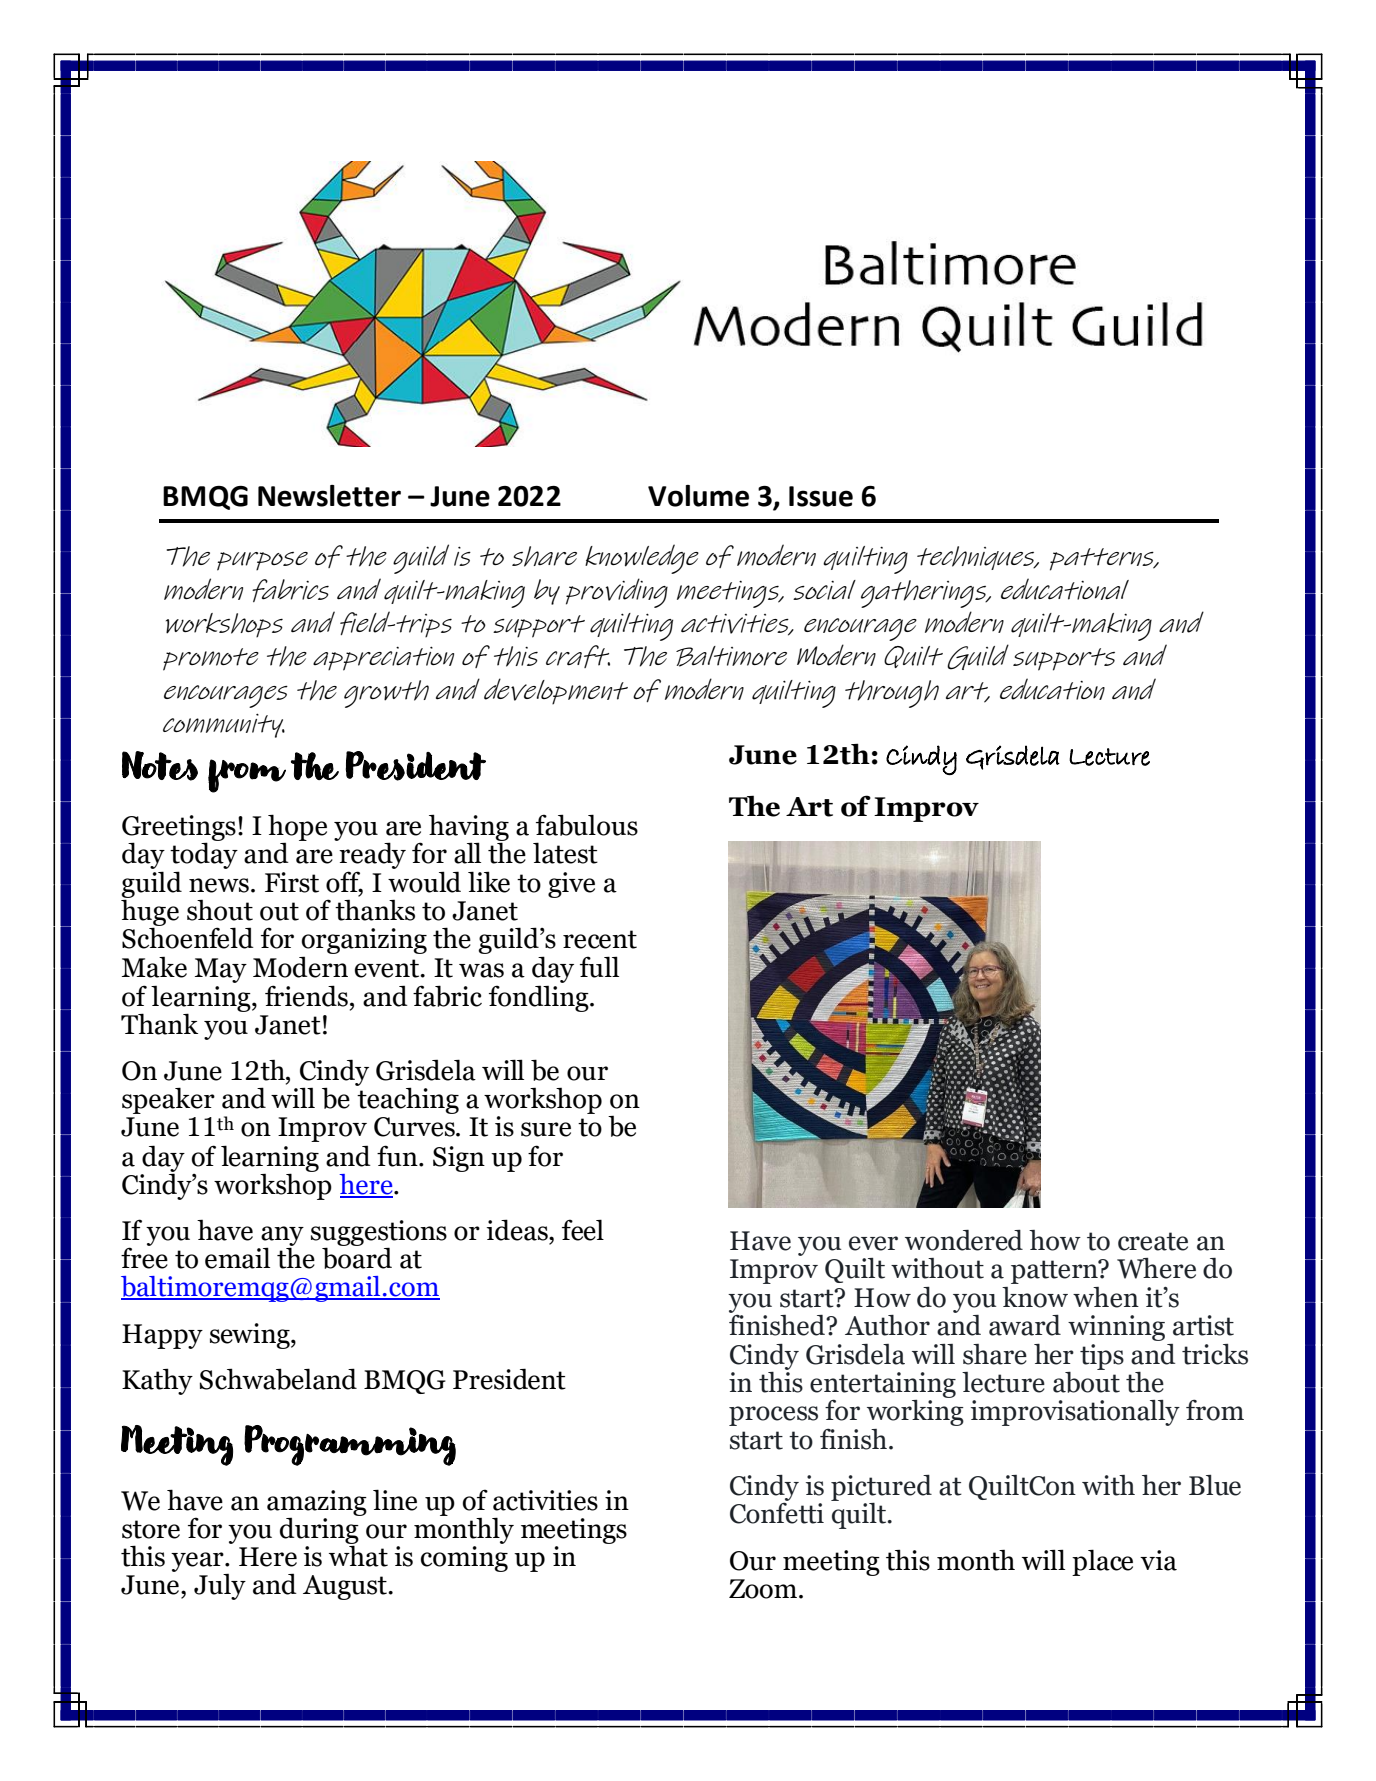 The width and height of the screenshot is (1376, 1781). What do you see at coordinates (698, 496) in the screenshot?
I see `Volume` at bounding box center [698, 496].
